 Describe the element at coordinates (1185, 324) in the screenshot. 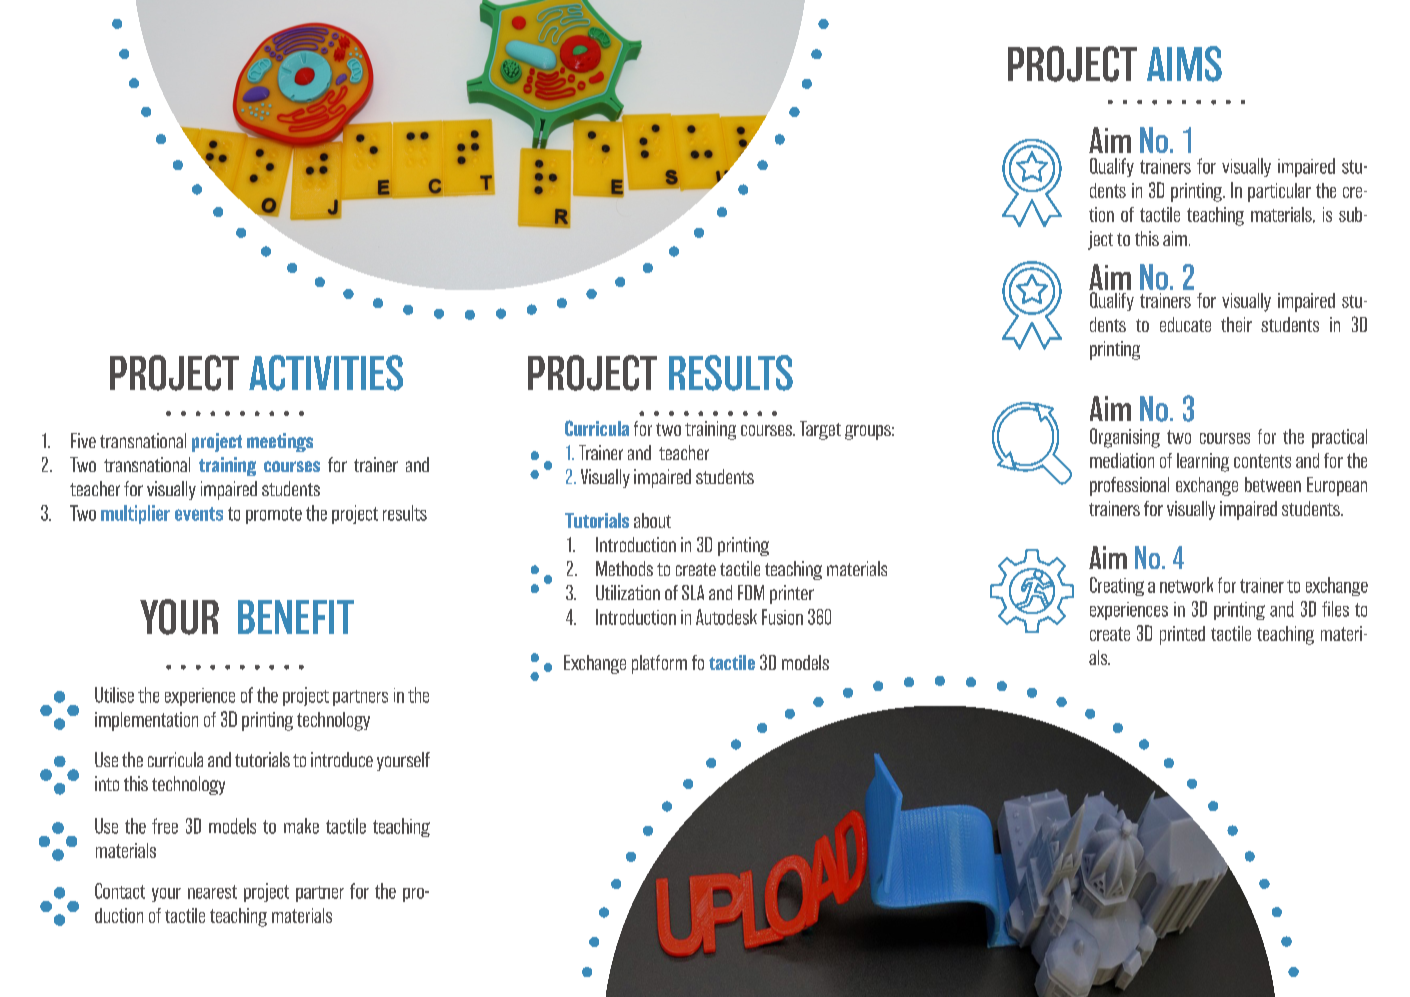

I see `educate` at that location.
